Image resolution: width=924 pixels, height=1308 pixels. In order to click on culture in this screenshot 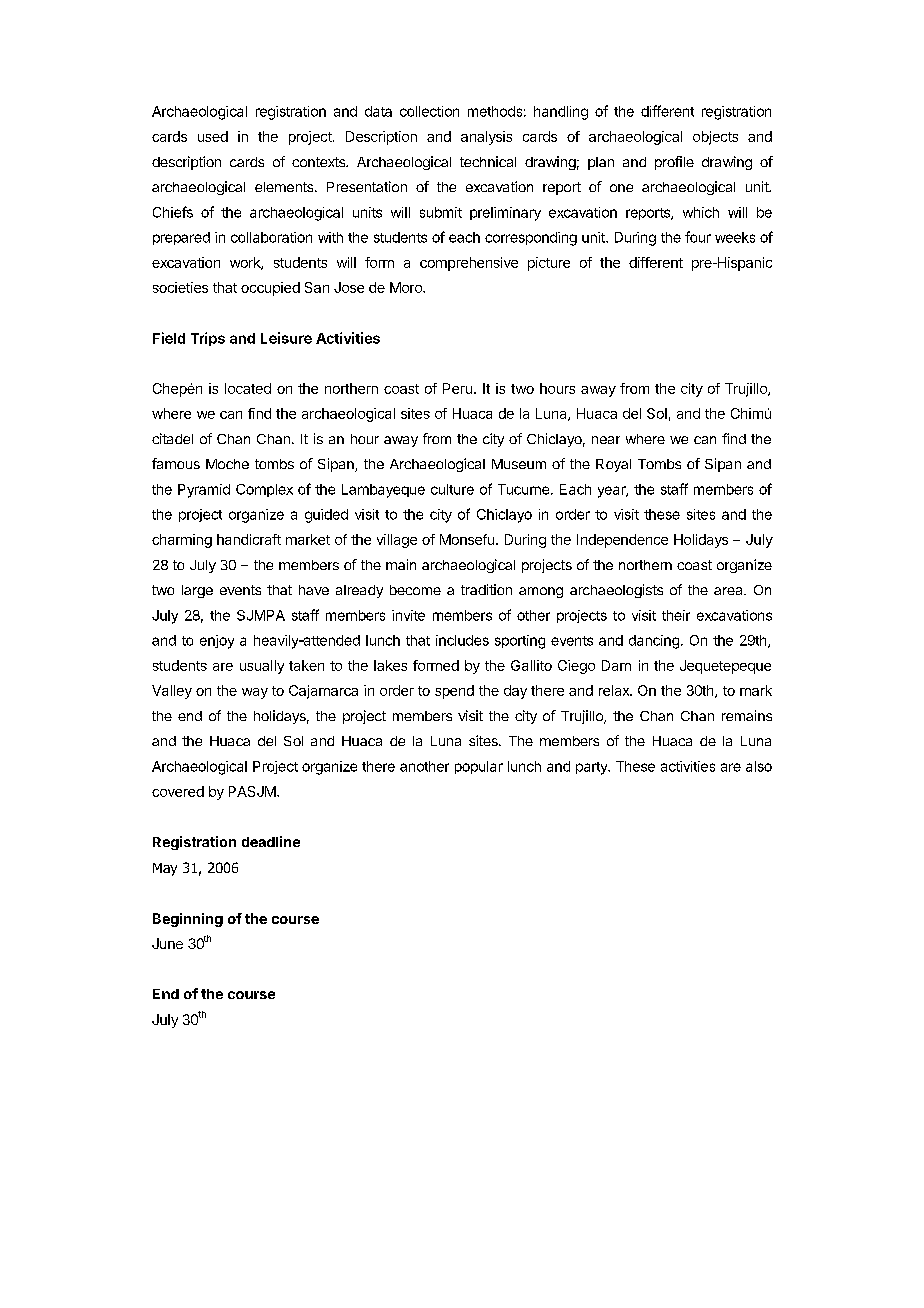, I will do `click(452, 489)`.
